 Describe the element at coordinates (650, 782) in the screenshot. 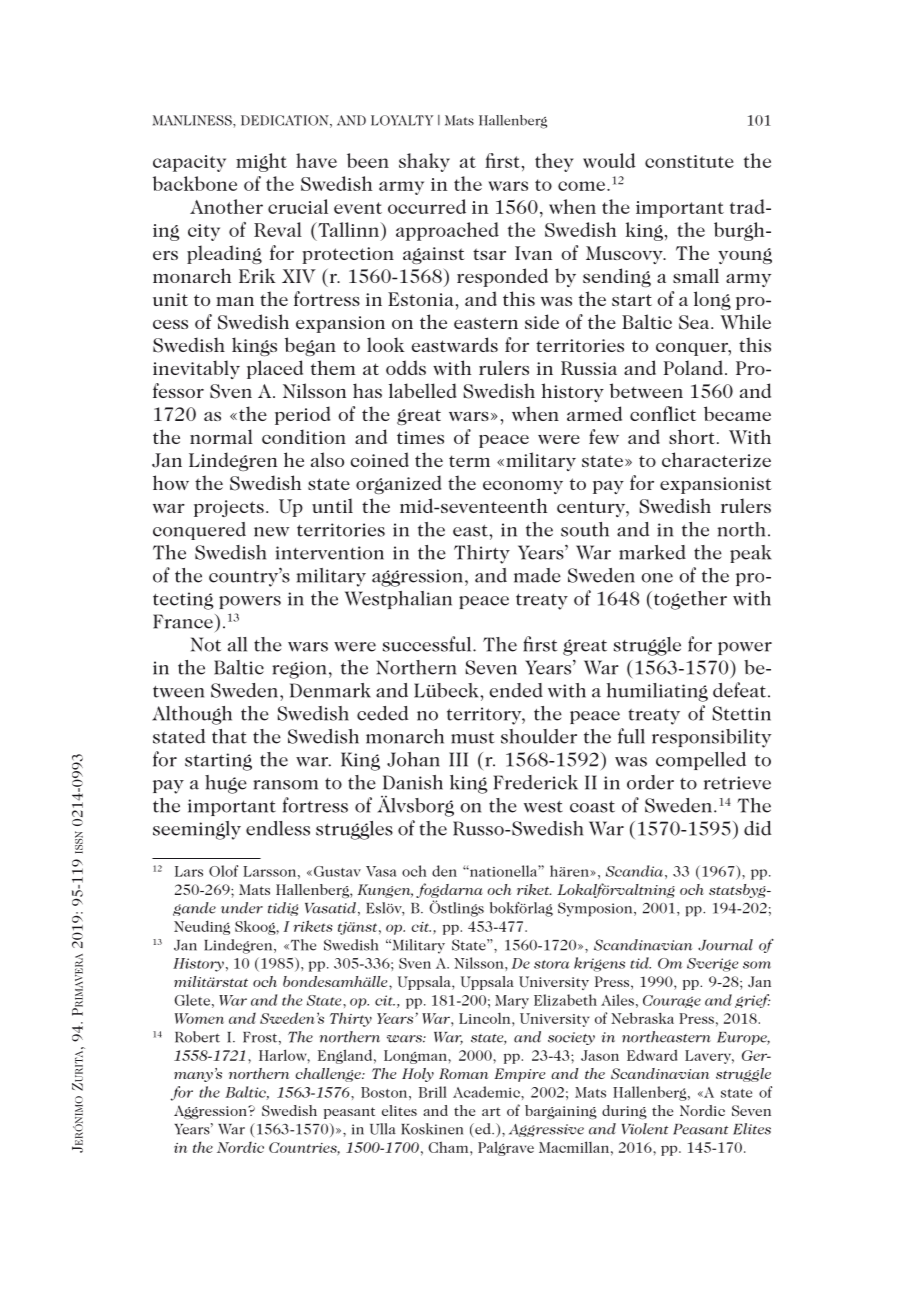

I see `order` at that location.
